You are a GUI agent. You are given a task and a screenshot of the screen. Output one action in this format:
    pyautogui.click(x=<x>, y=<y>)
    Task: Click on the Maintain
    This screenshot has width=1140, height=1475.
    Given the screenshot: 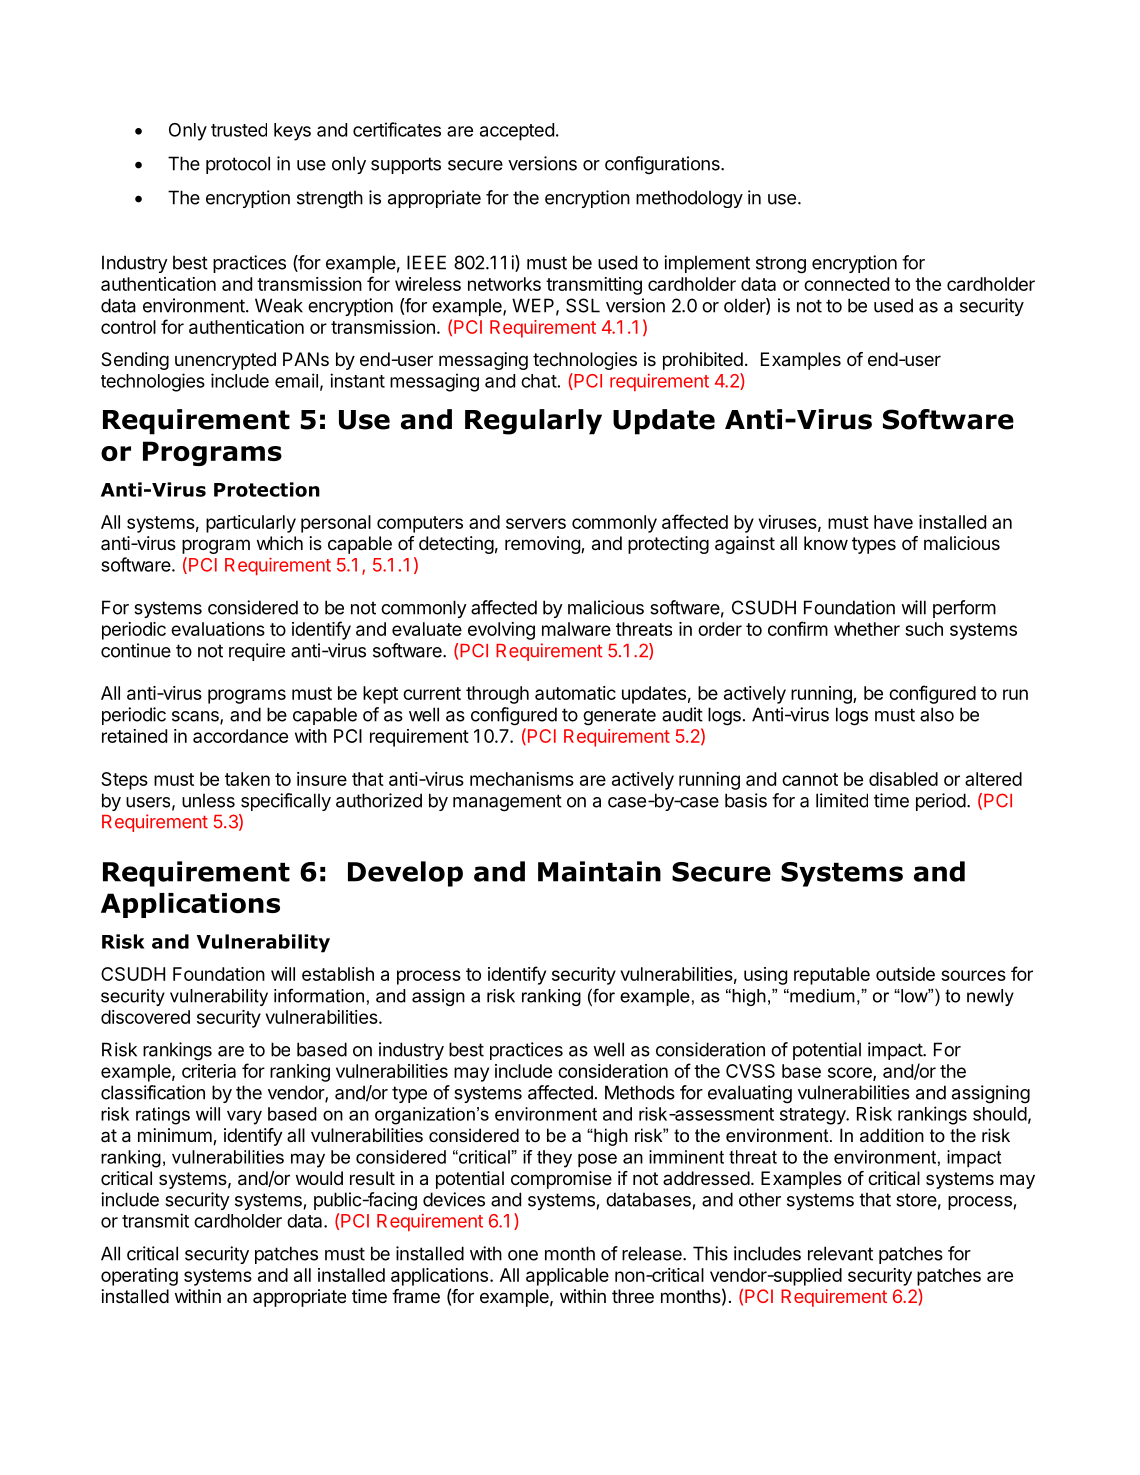 What is the action you would take?
    pyautogui.click(x=599, y=871)
